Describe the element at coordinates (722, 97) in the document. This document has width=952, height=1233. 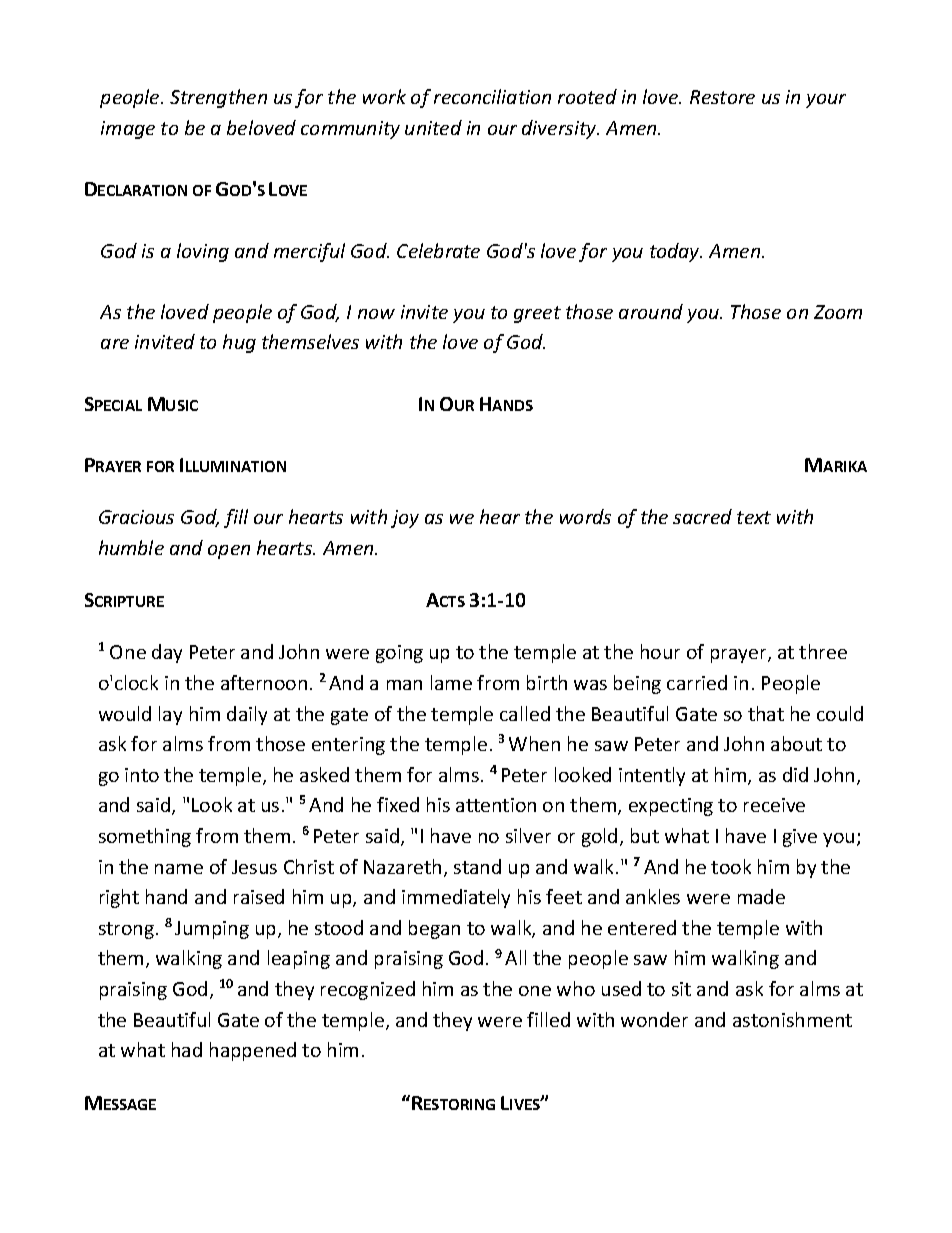
I see `Restore` at that location.
